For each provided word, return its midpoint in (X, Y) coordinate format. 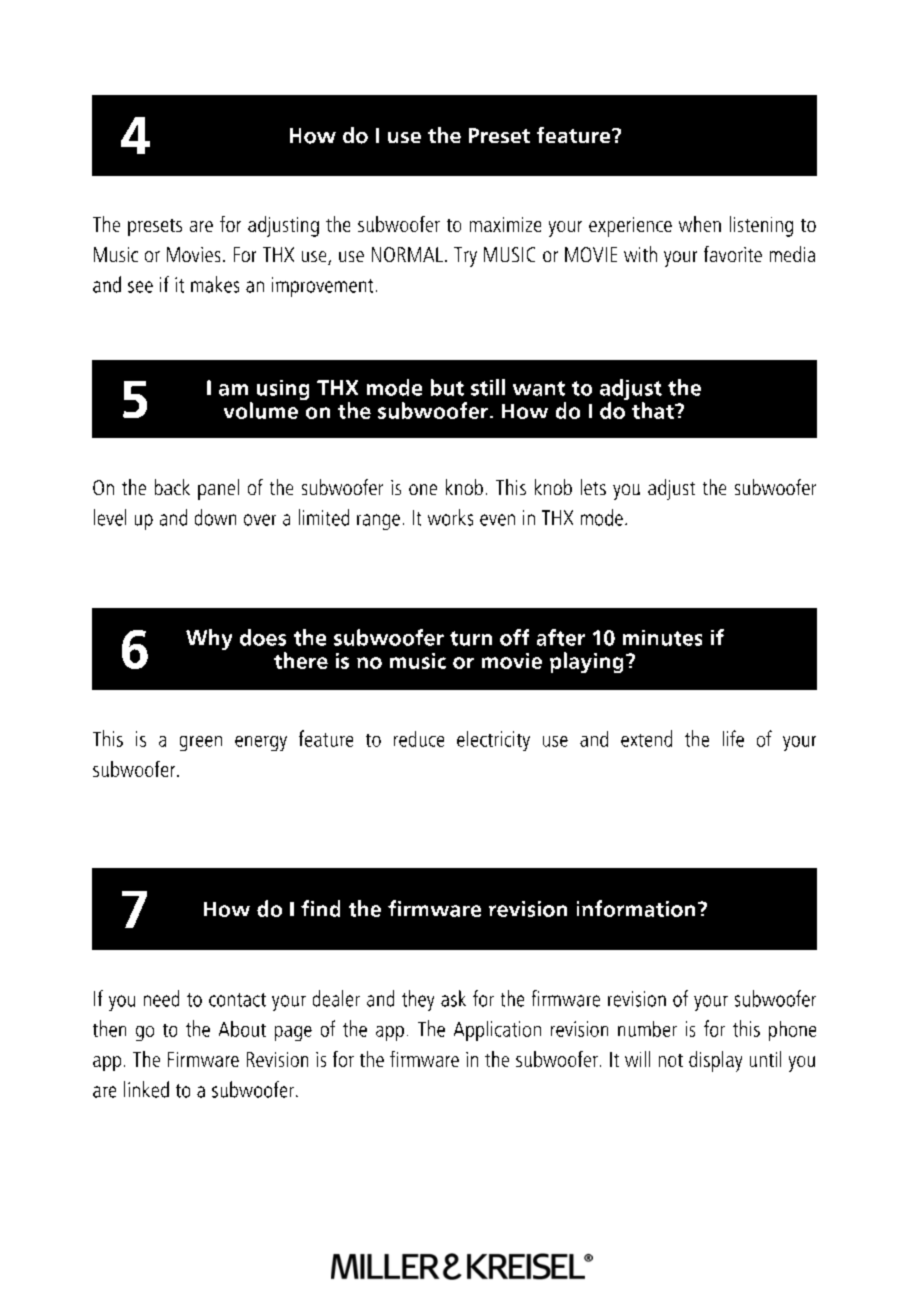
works (450, 517)
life (733, 738)
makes (215, 284)
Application (497, 1031)
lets (593, 487)
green (201, 743)
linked (146, 1089)
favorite (733, 254)
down (215, 517)
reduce (419, 739)
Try (465, 257)
